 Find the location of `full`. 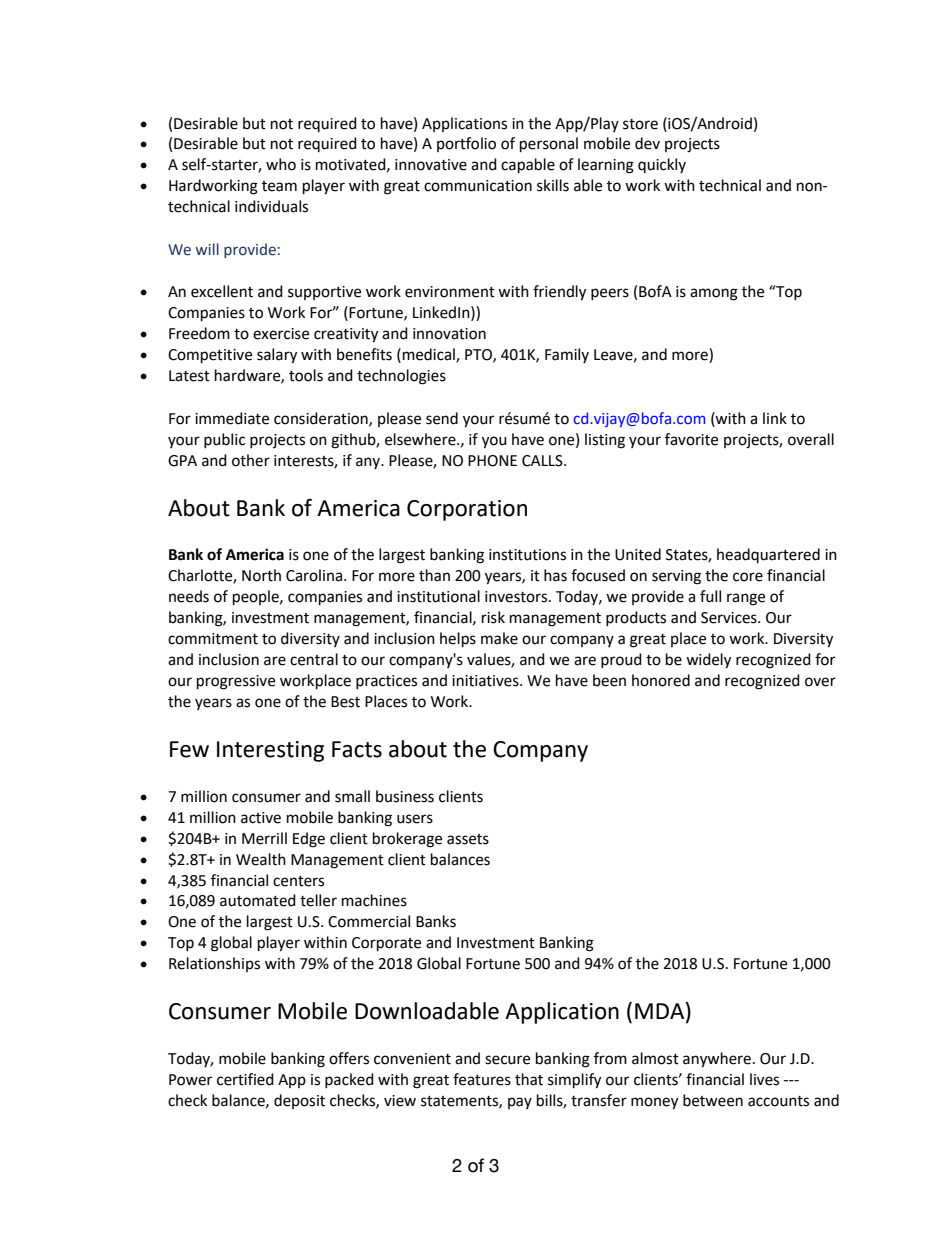

full is located at coordinates (710, 596).
